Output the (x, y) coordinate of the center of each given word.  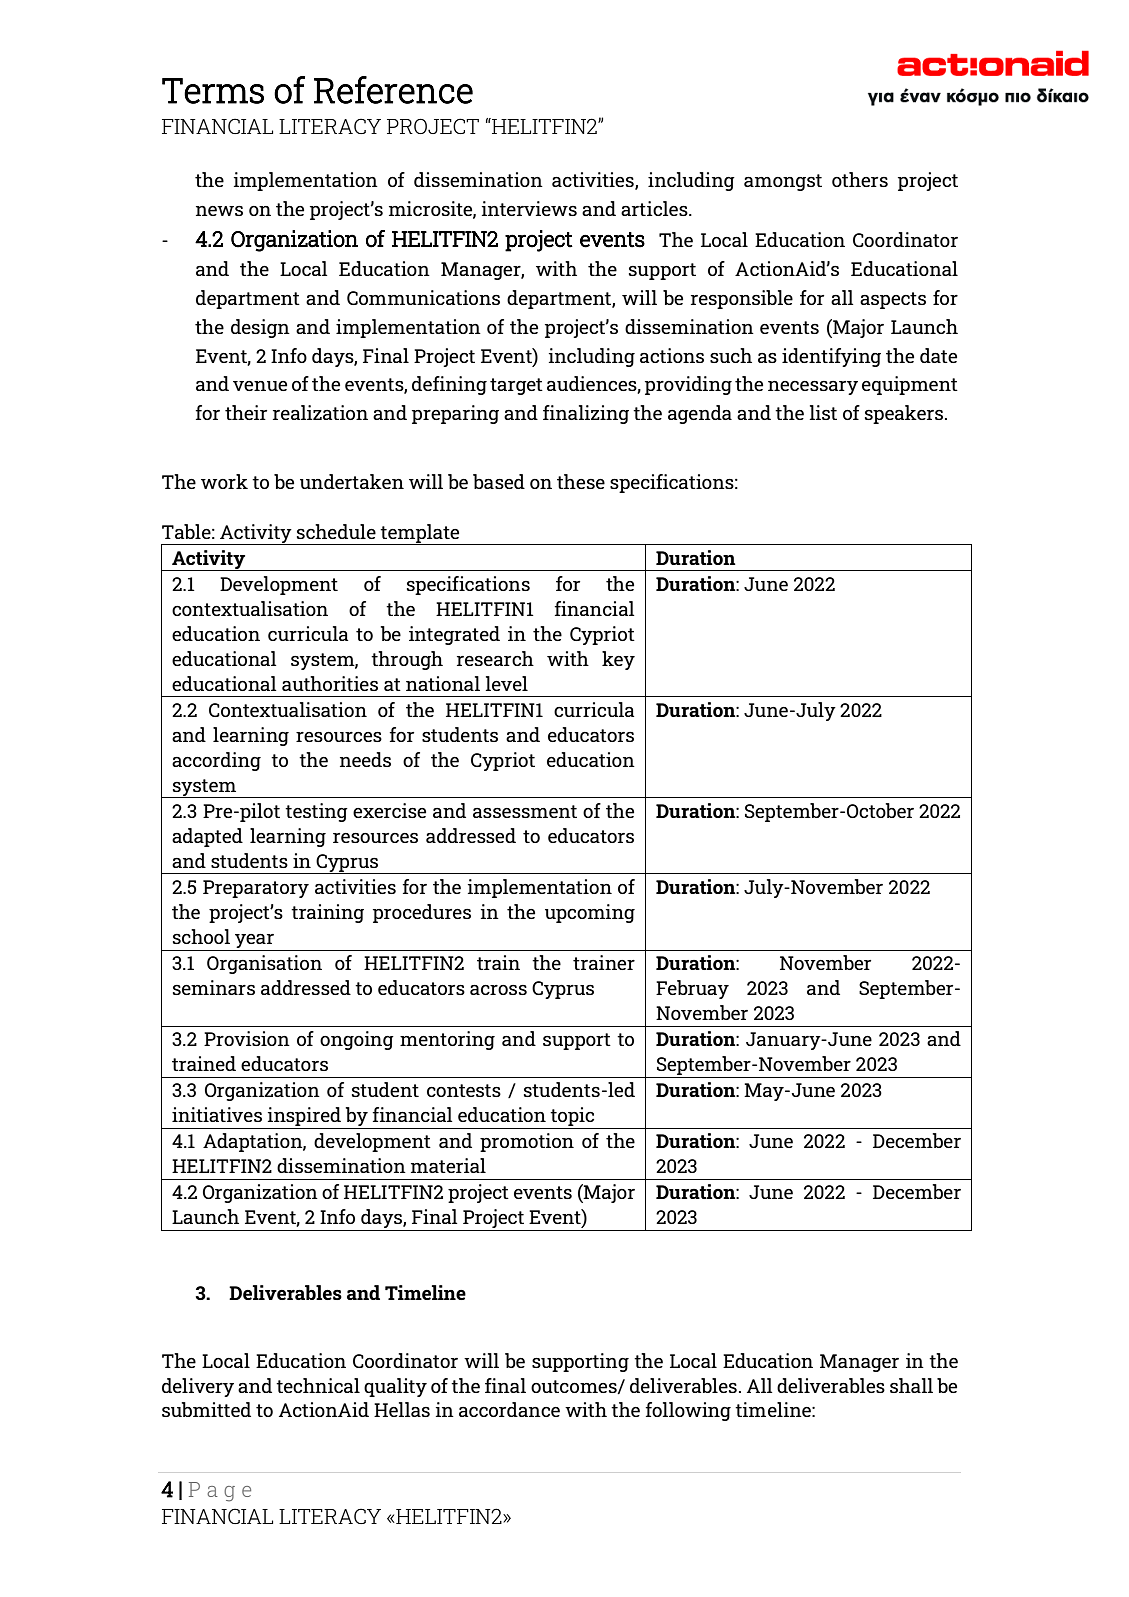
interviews (529, 208)
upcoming (590, 913)
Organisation (264, 964)
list (823, 412)
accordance (509, 1409)
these (581, 481)
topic (573, 1118)
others (860, 179)
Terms (213, 91)
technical (318, 1385)
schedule (336, 531)
